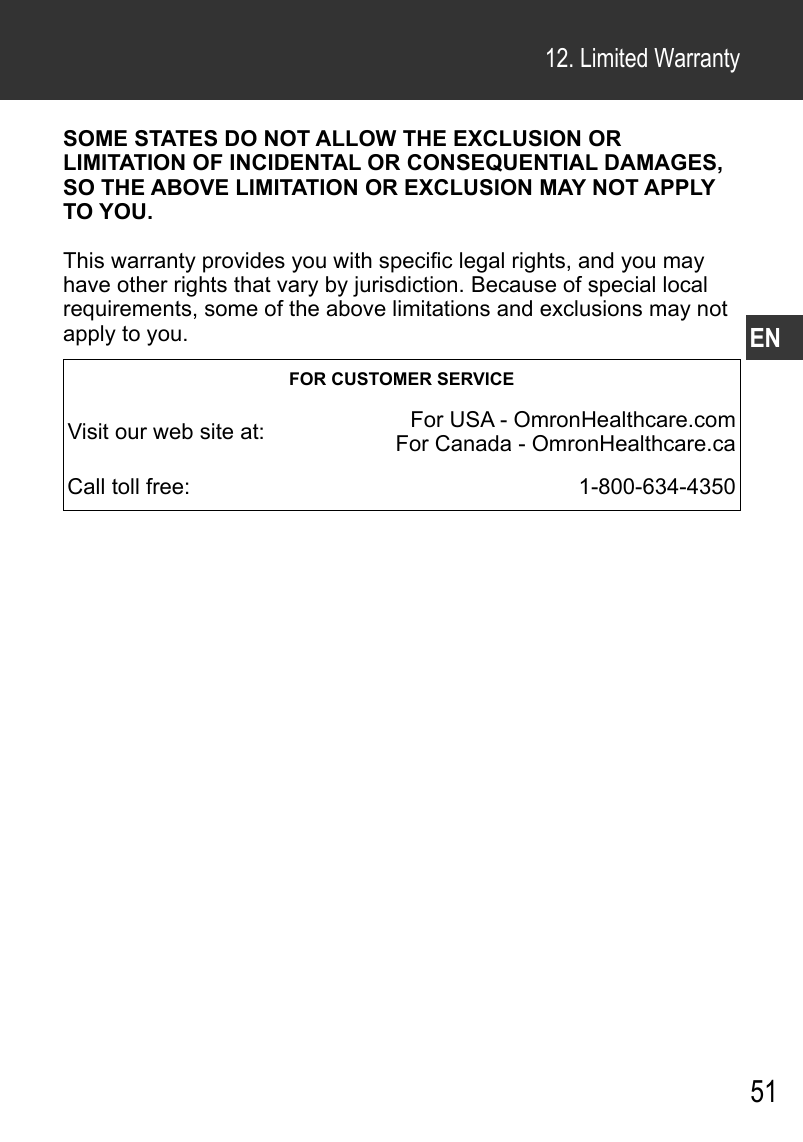  Describe the element at coordinates (173, 431) in the page. I see `web` at that location.
